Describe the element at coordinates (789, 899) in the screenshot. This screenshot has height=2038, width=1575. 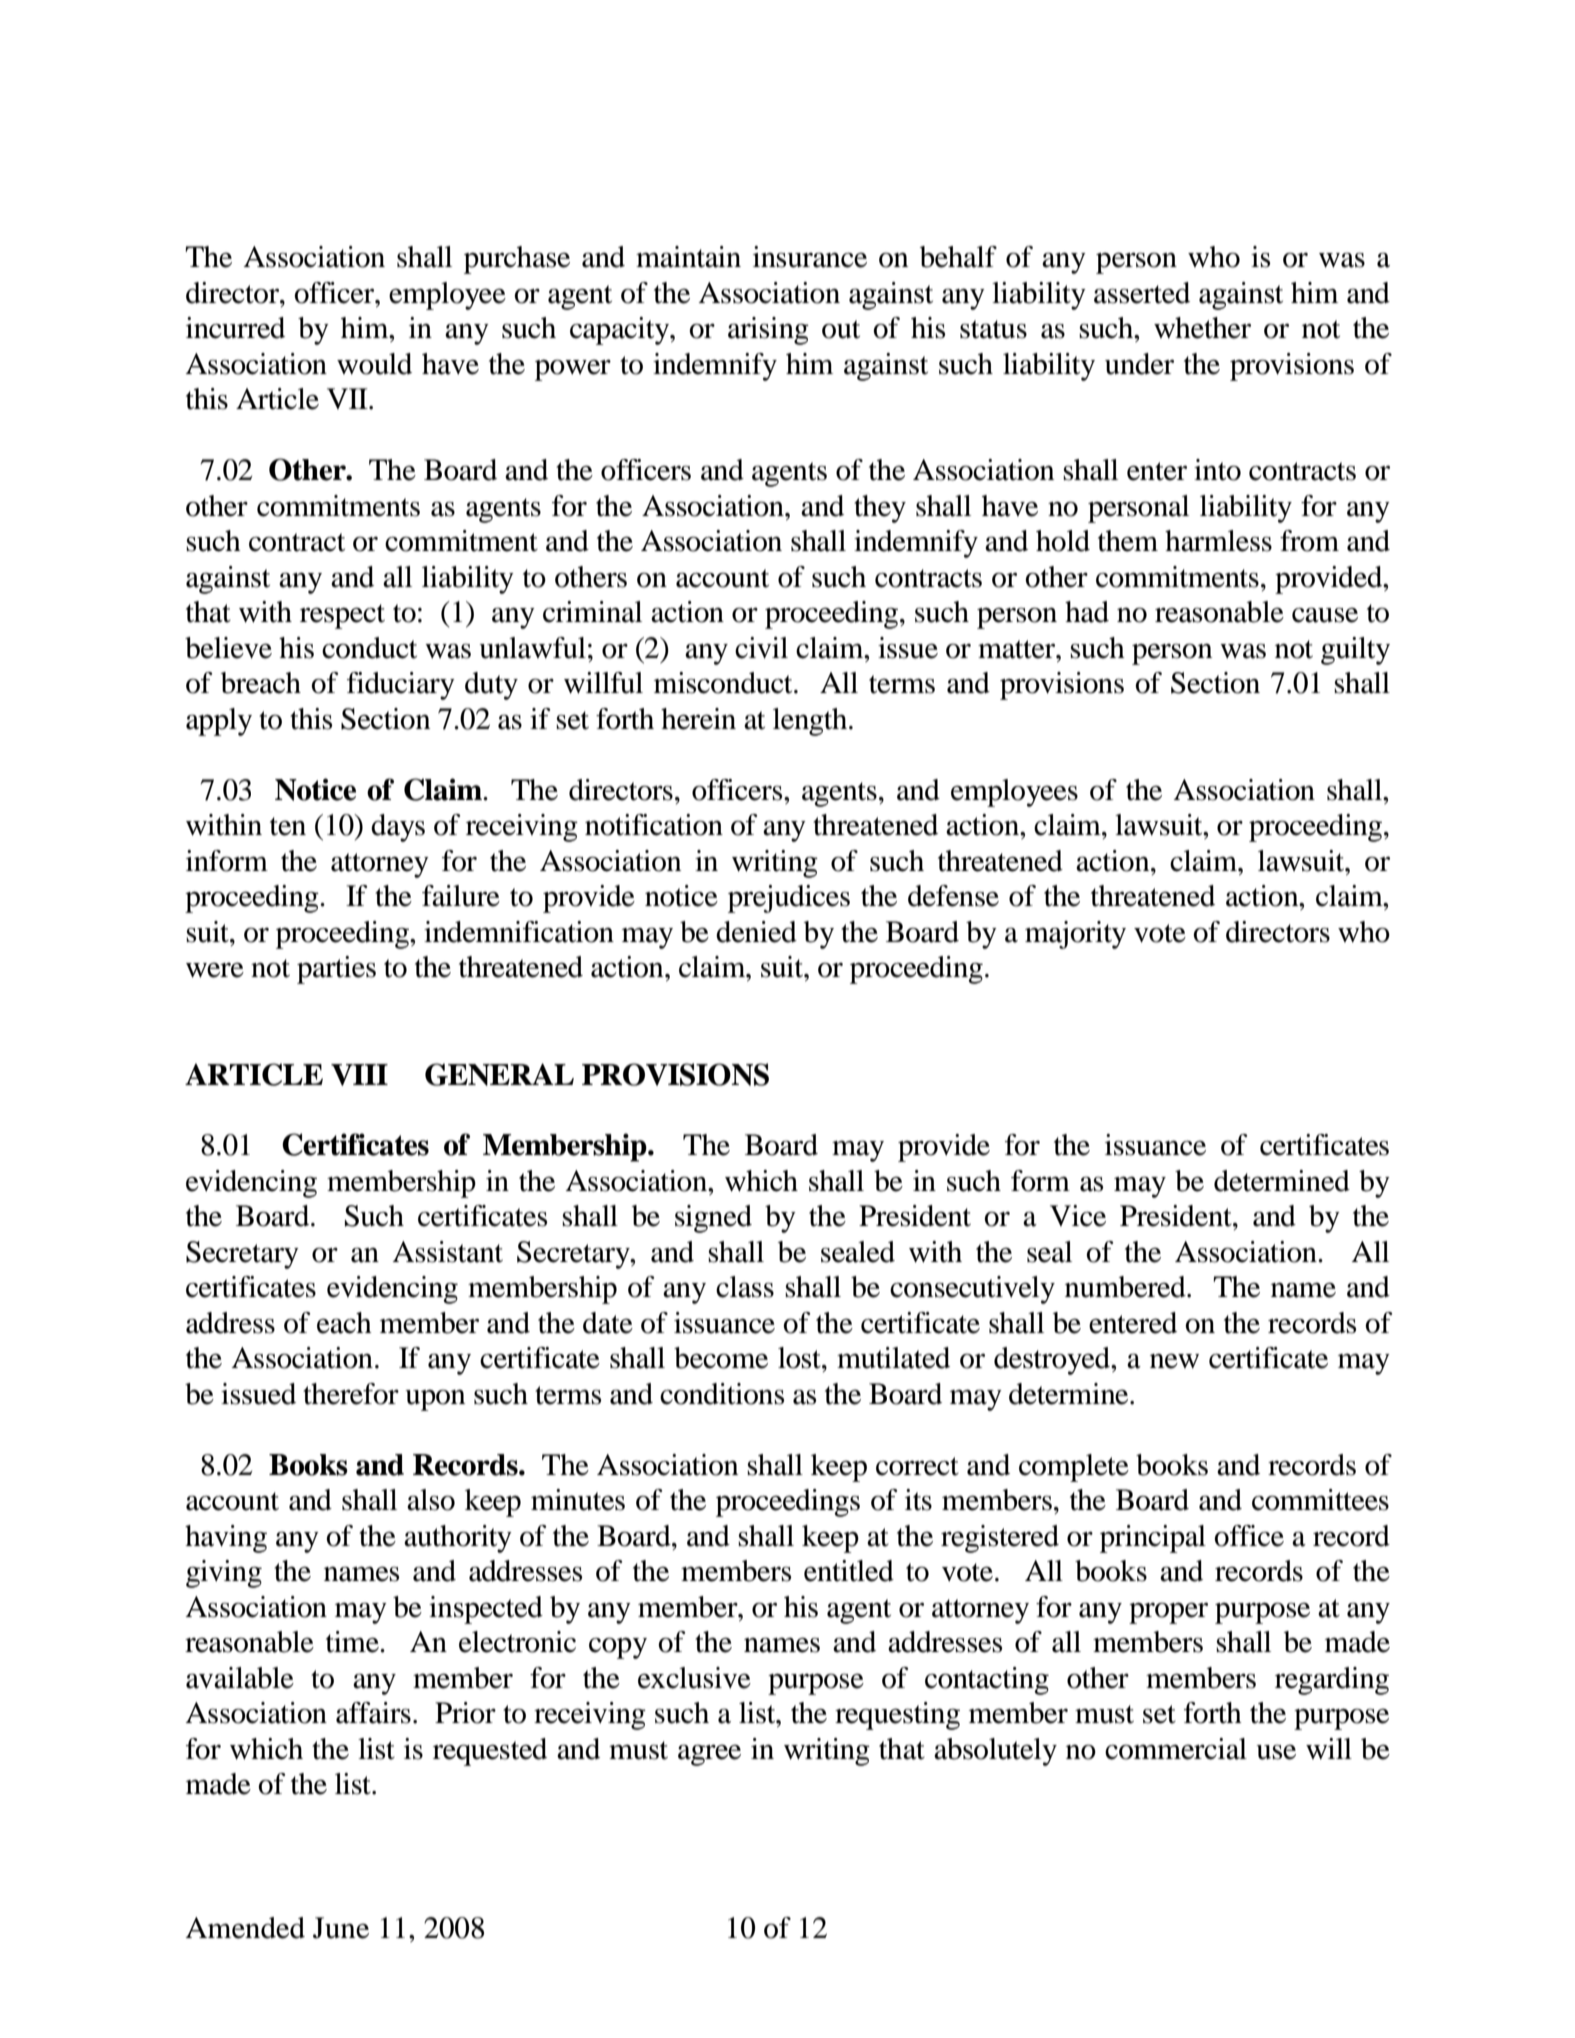
I see `prejudices` at that location.
